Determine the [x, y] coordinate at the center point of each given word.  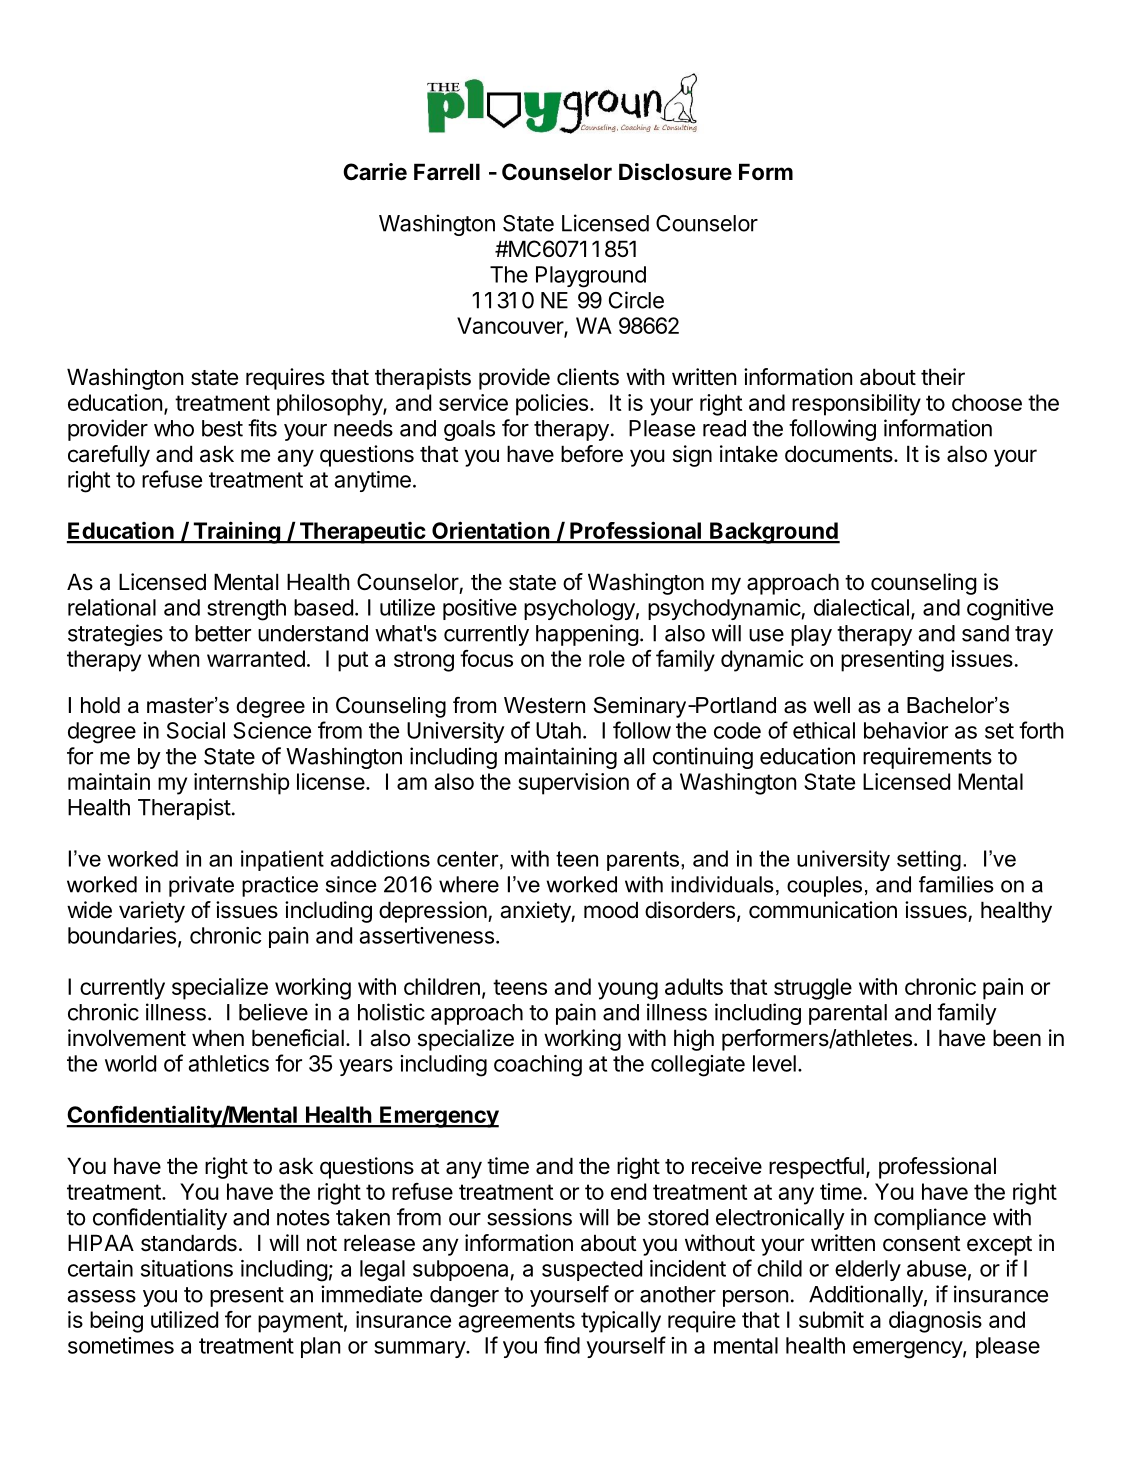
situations [187, 1268]
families [956, 884]
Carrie [375, 172]
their [943, 377]
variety [152, 912]
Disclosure [675, 172]
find [562, 1345]
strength [246, 610]
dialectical [861, 607]
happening [587, 635]
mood [611, 910]
